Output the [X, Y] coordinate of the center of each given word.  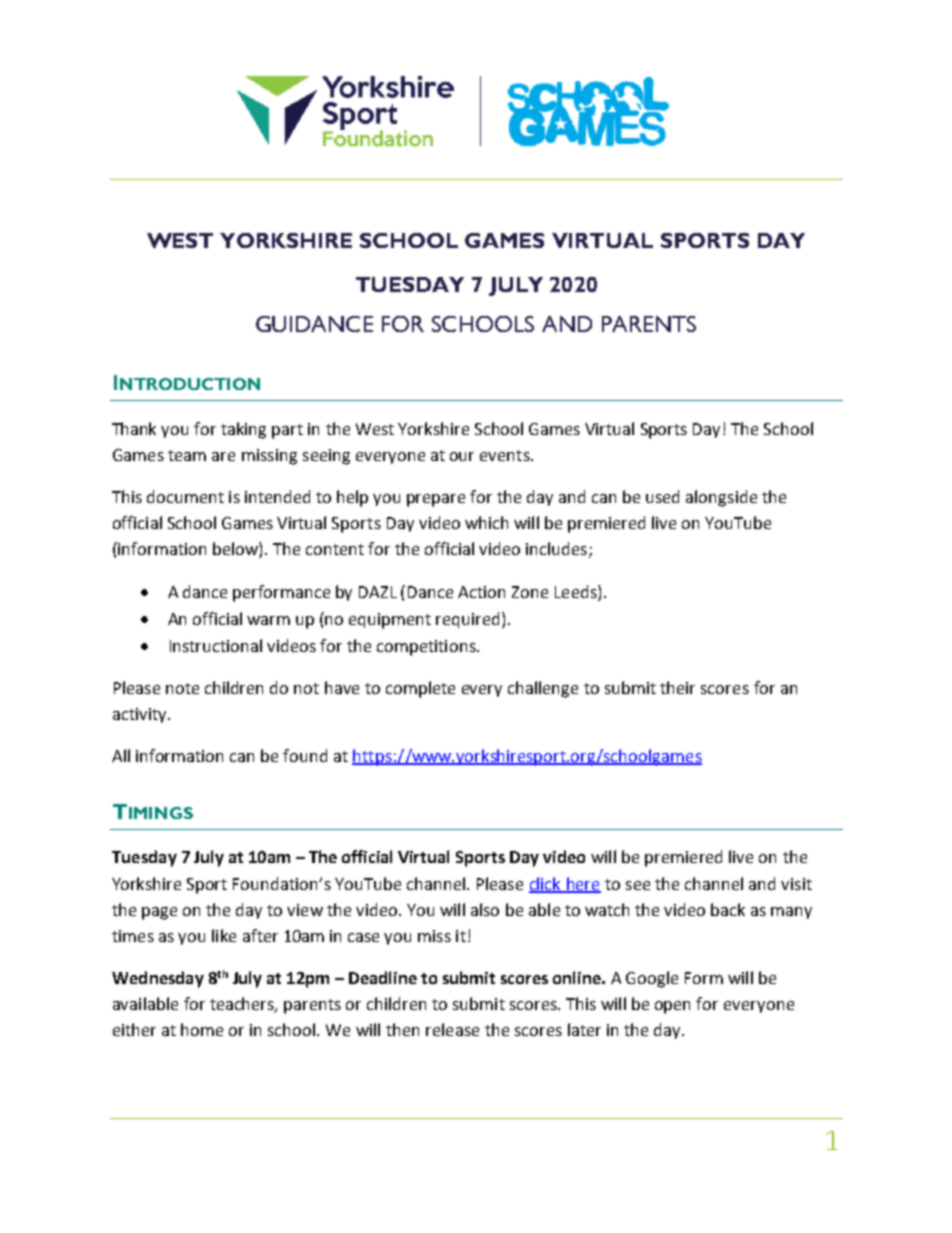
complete [420, 689]
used [662, 496]
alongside [721, 498]
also [485, 909]
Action [481, 592]
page [159, 913]
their [677, 687]
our [462, 456]
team [187, 455]
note [182, 688]
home [202, 1029]
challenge [543, 689]
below [236, 548]
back [728, 909]
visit [796, 884]
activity [141, 715]
